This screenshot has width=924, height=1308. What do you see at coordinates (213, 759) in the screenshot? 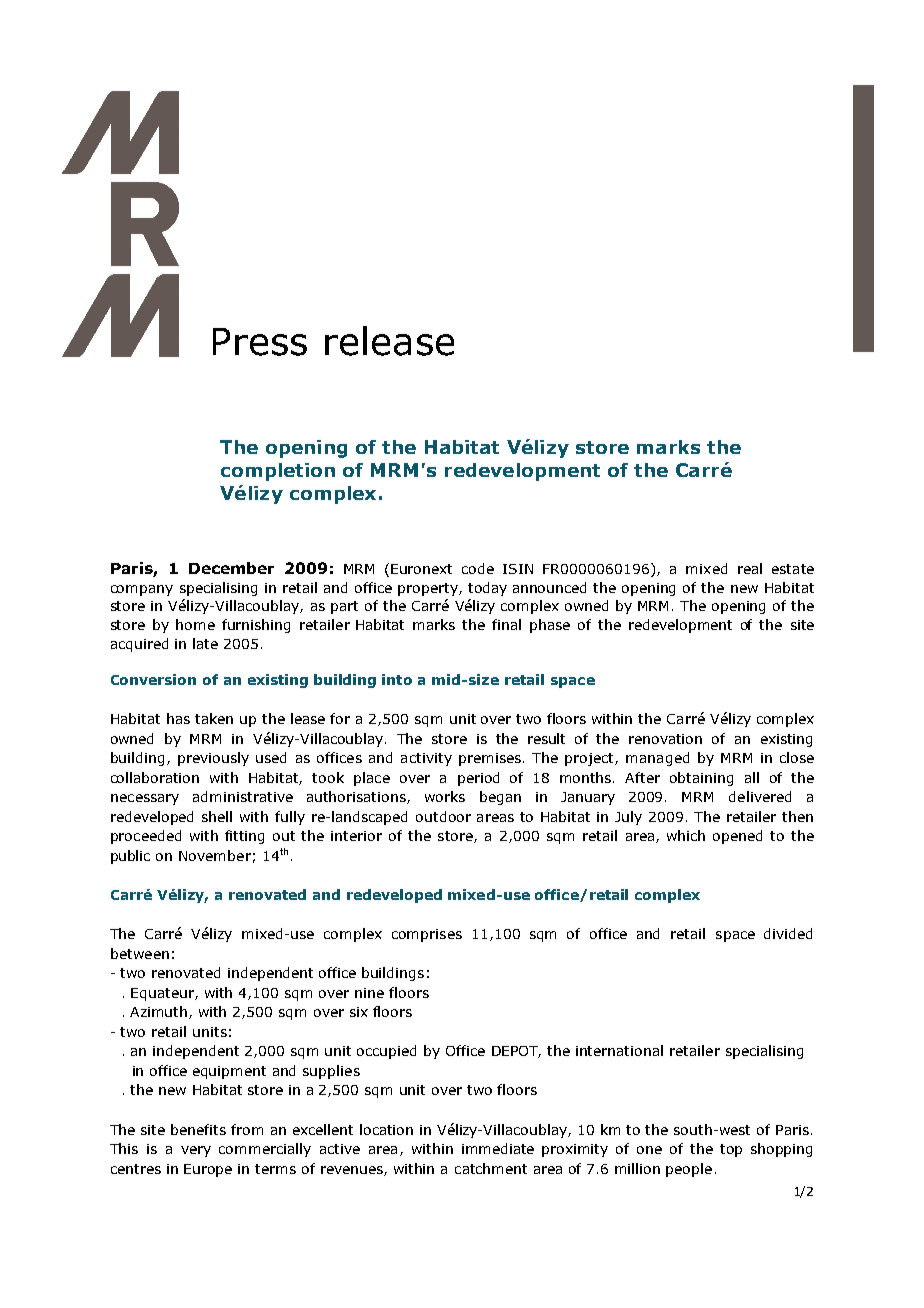
I see `previously` at bounding box center [213, 759].
